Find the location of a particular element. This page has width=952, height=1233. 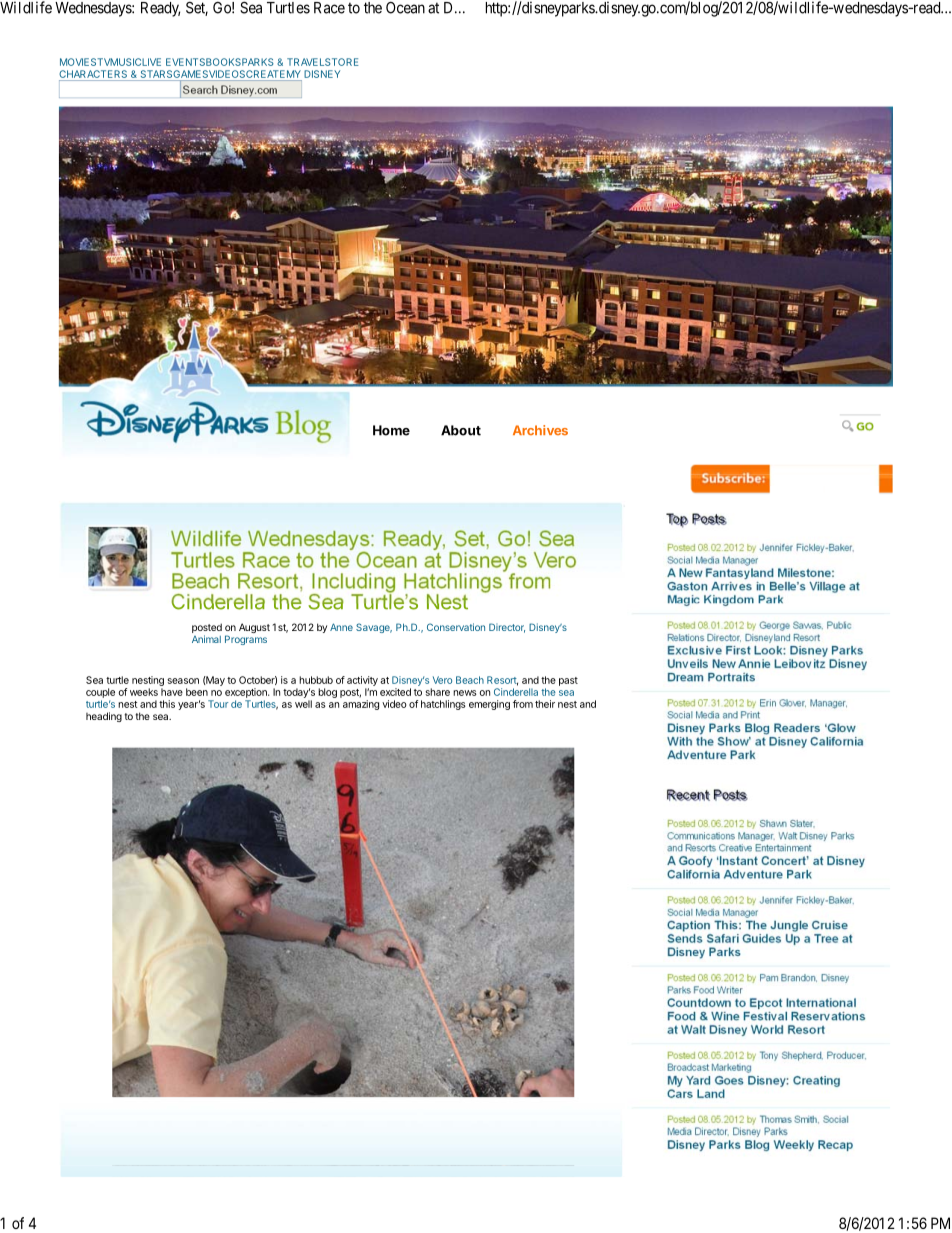

Archives is located at coordinates (540, 430).
